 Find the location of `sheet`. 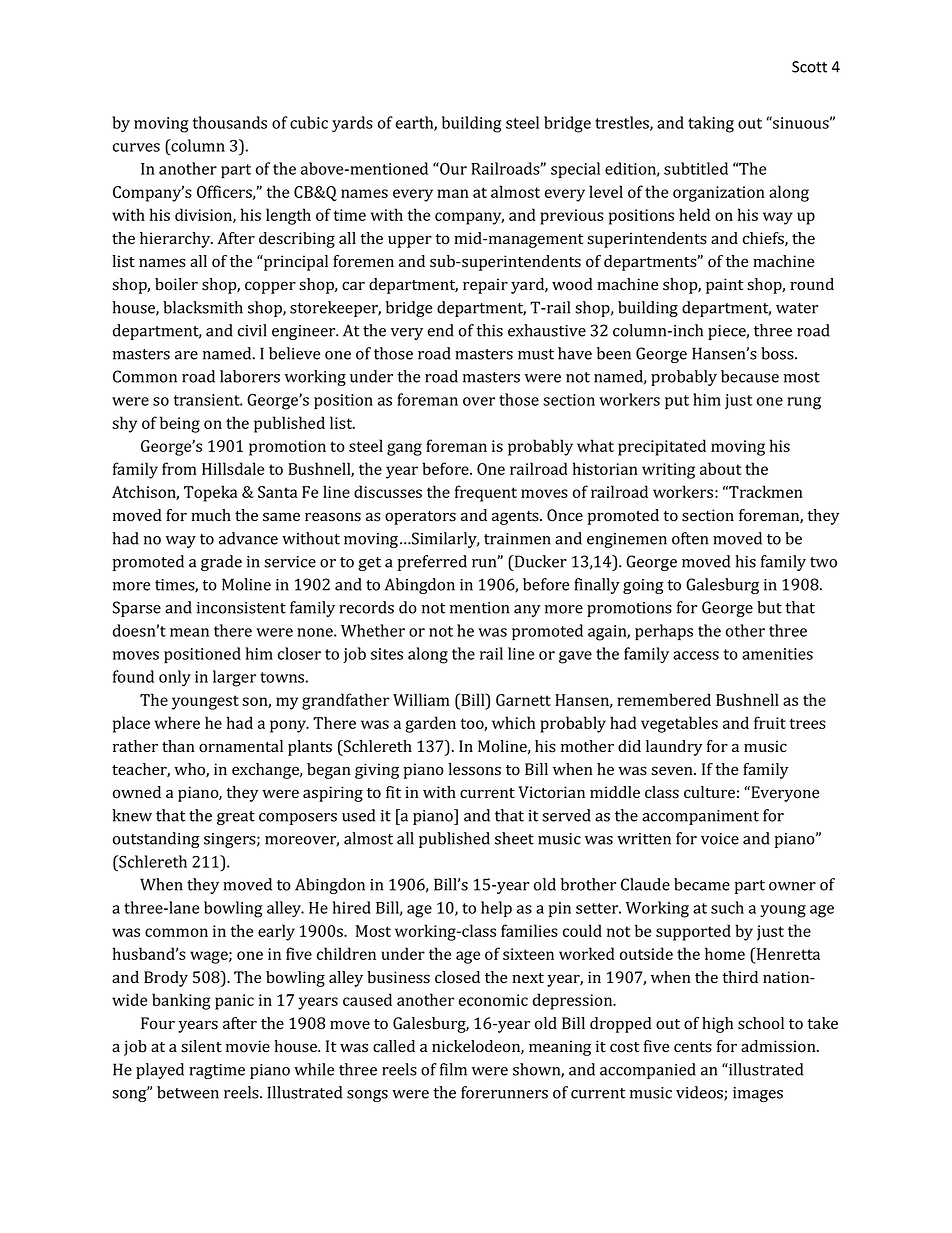

sheet is located at coordinates (514, 838).
